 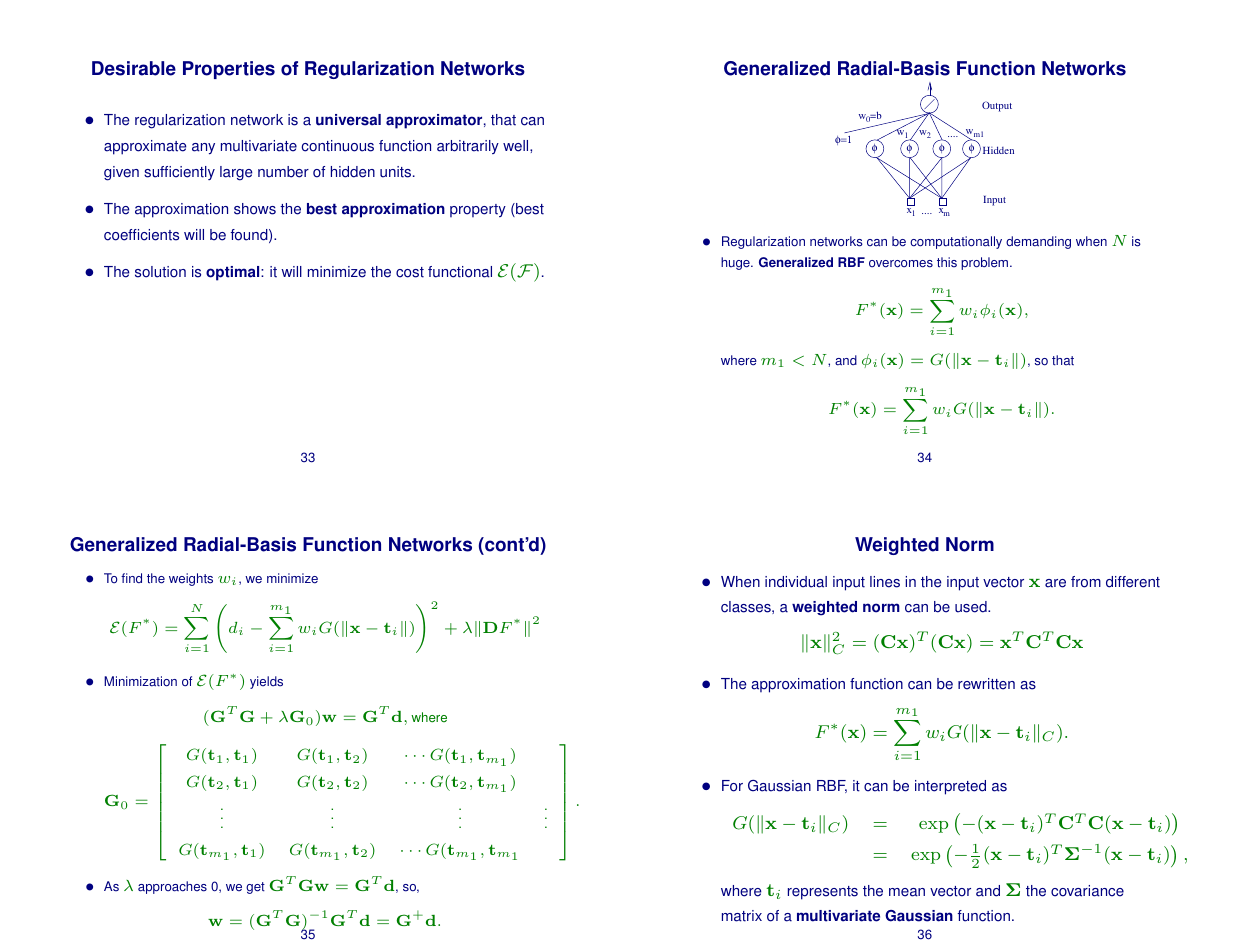 What do you see at coordinates (191, 579) in the screenshot?
I see `weights` at bounding box center [191, 579].
